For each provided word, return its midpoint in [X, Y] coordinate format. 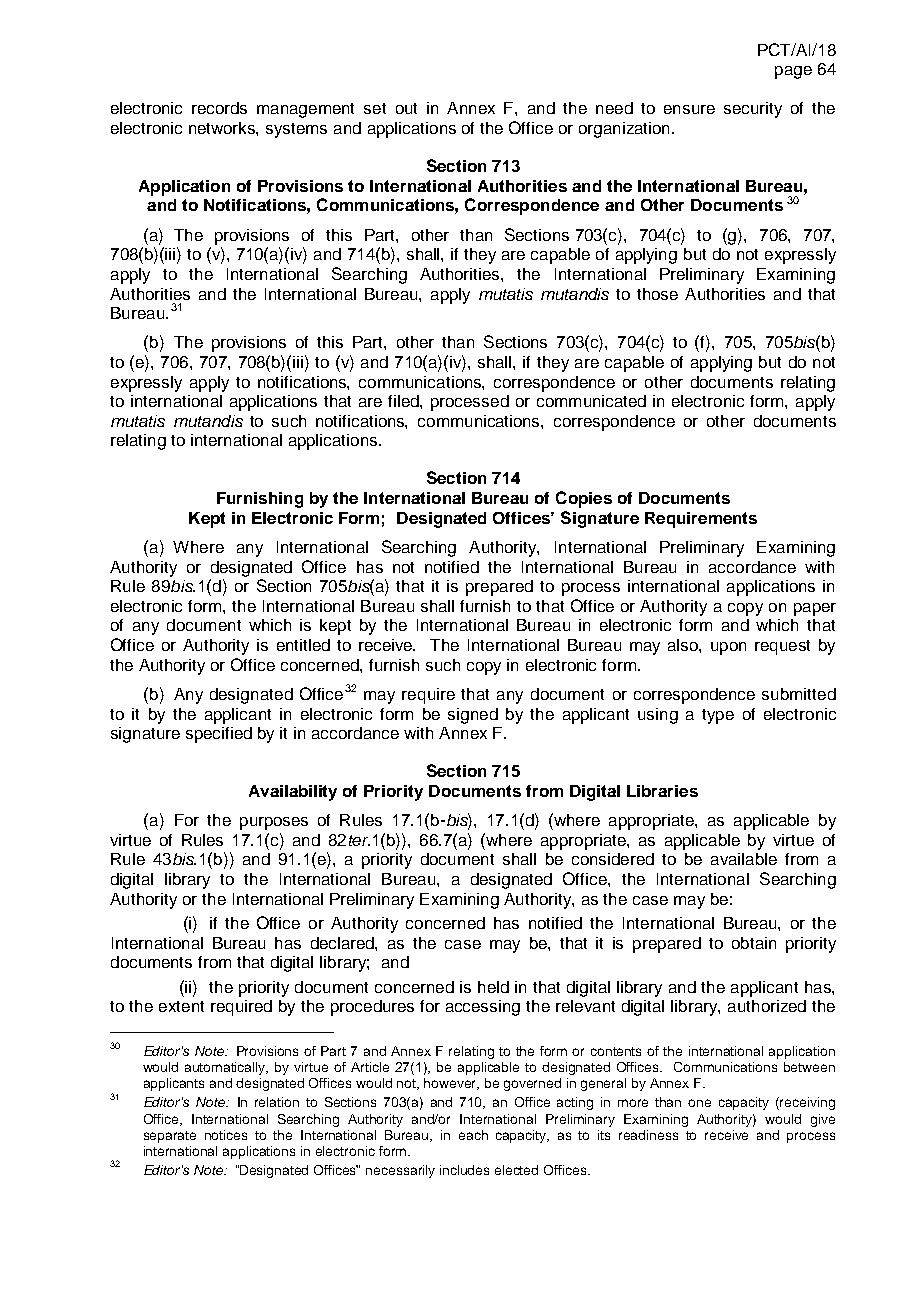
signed [473, 716]
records [219, 108]
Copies [584, 499]
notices [226, 1135]
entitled [303, 645]
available [744, 859]
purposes [274, 823]
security [753, 110]
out [406, 108]
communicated [591, 401]
